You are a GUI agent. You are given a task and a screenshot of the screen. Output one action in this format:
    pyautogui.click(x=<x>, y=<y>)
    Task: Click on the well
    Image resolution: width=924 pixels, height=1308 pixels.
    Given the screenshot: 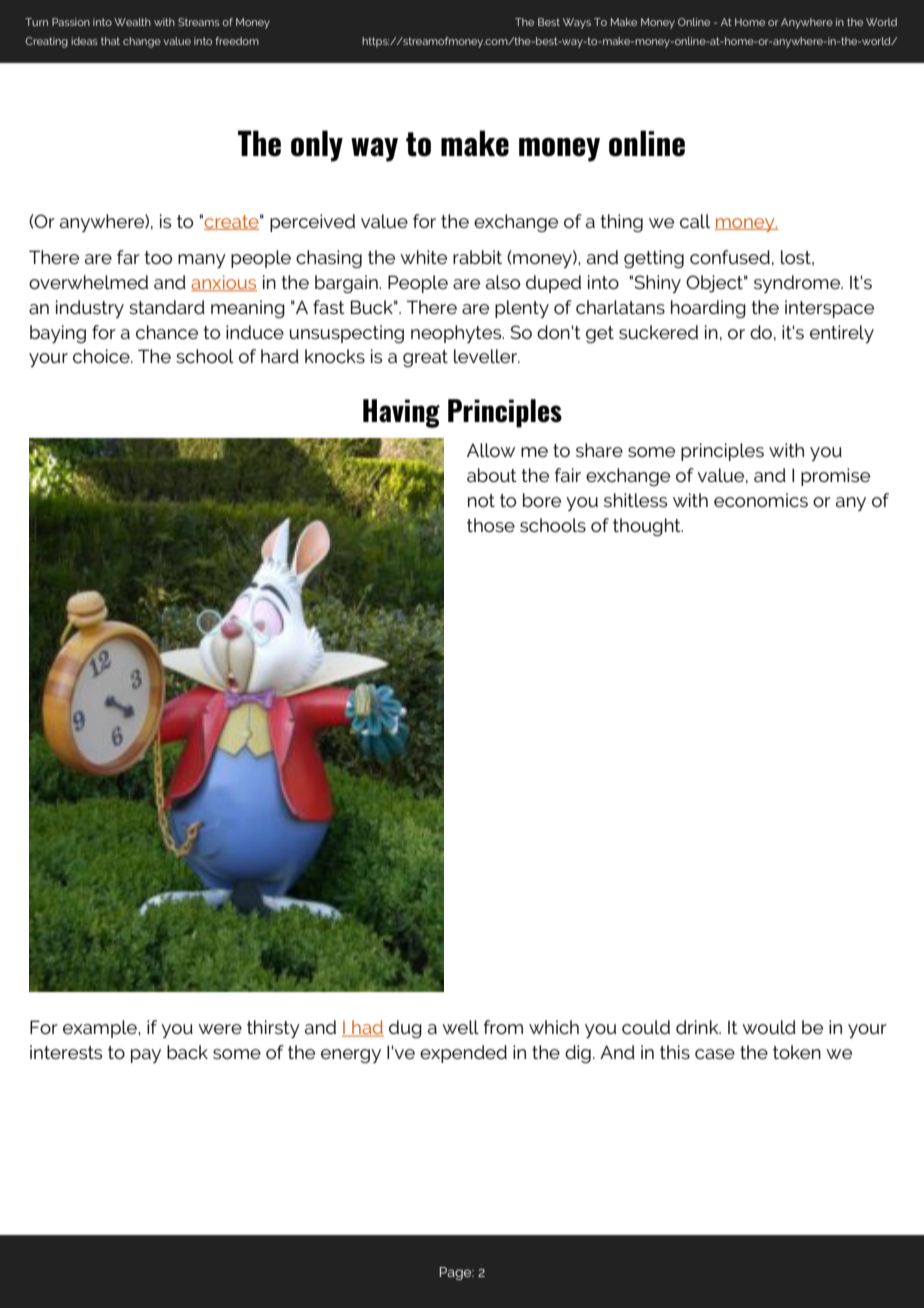 What is the action you would take?
    pyautogui.click(x=460, y=1027)
